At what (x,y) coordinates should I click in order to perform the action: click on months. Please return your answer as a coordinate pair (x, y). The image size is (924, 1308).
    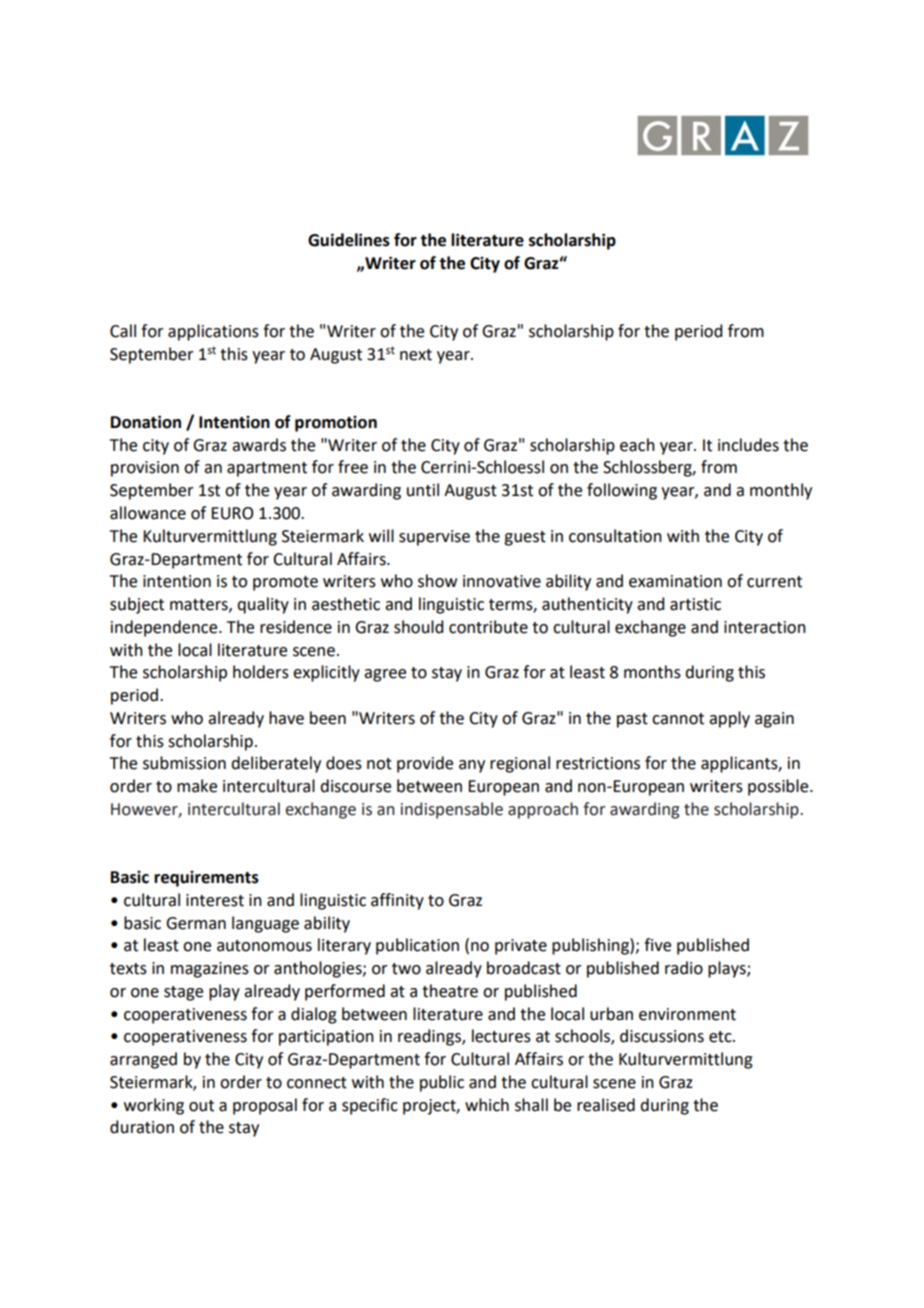
    Looking at the image, I should click on (652, 672).
